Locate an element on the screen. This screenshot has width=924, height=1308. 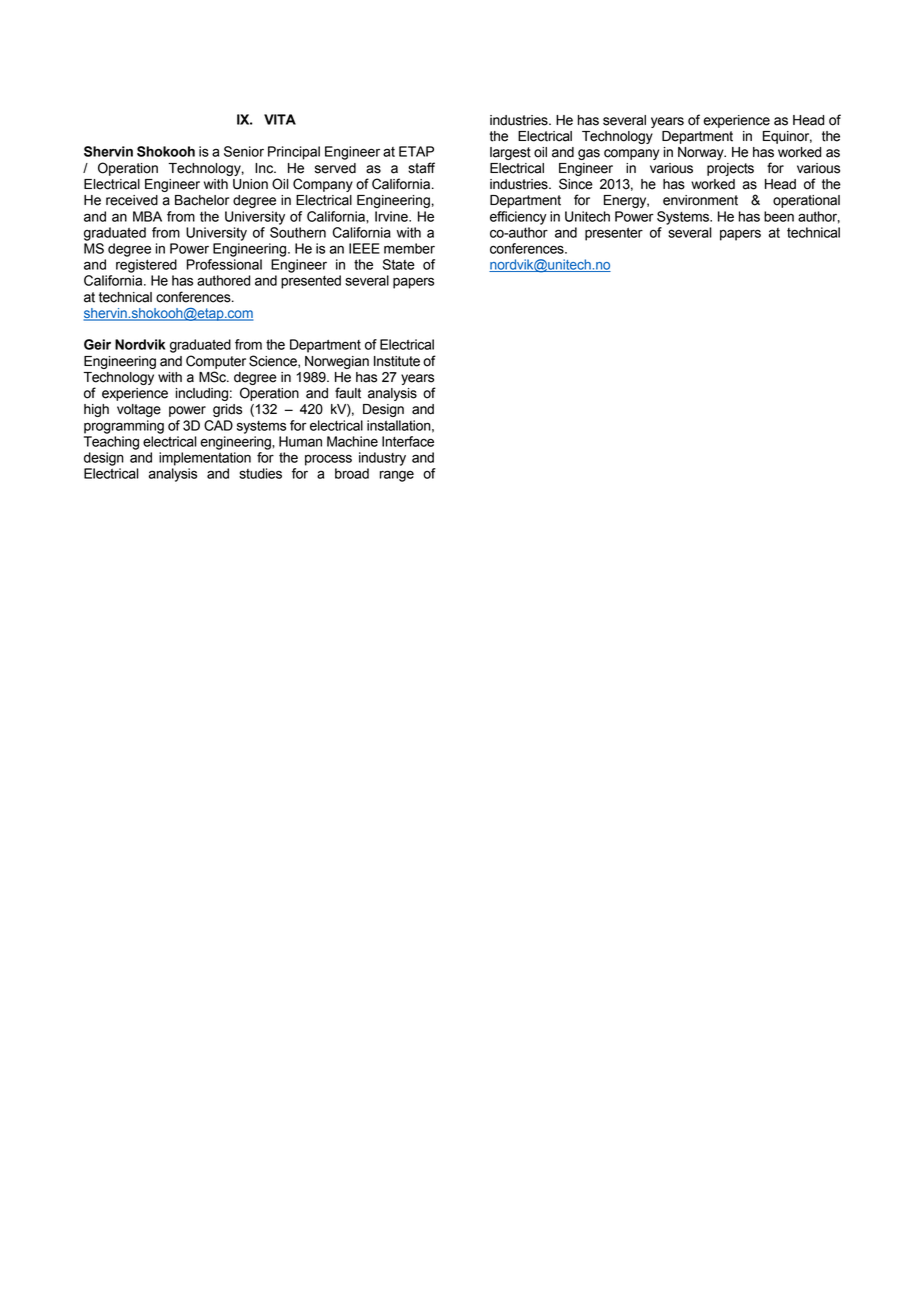
implementation is located at coordinates (205, 459).
